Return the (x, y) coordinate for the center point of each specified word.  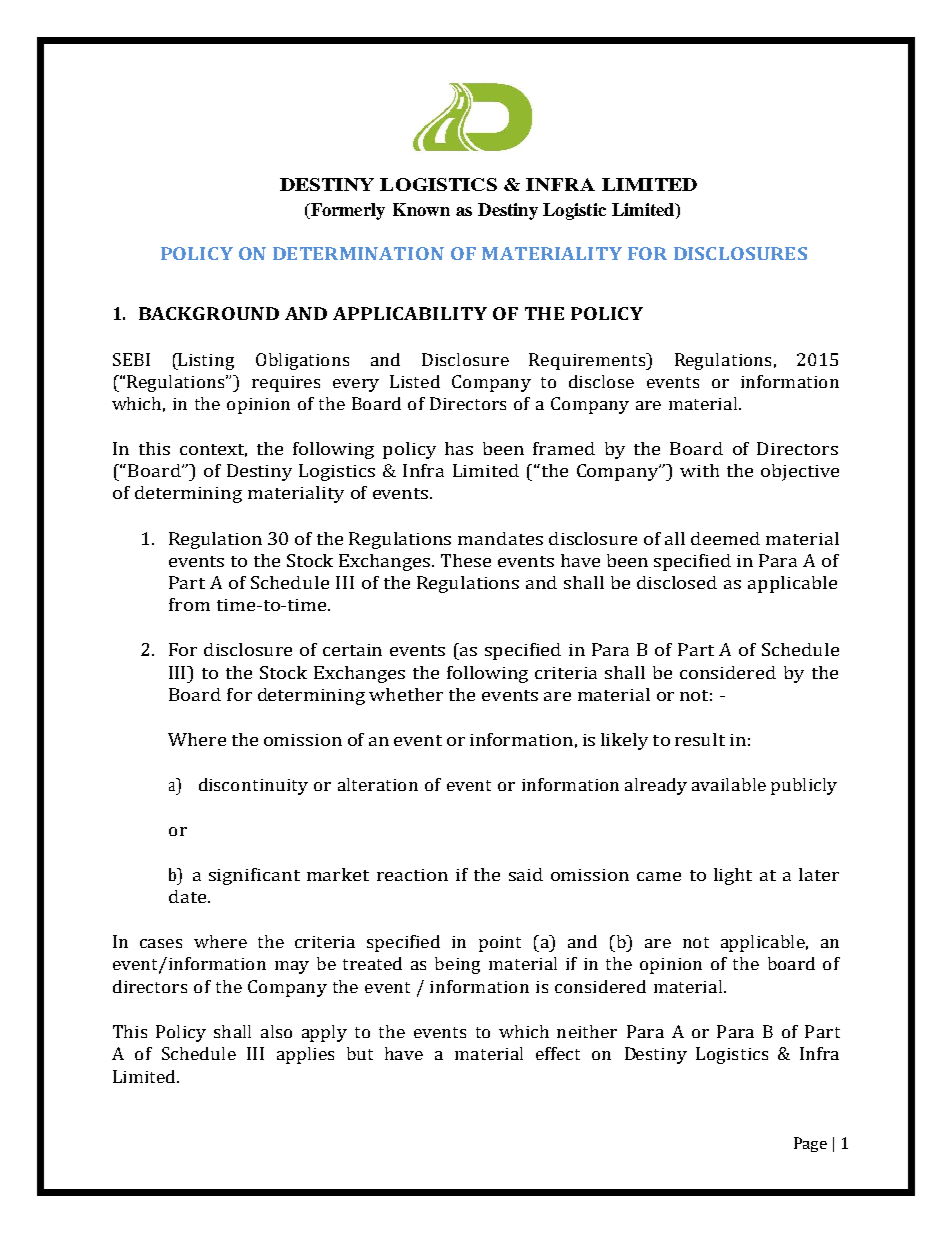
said (526, 874)
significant (254, 876)
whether (406, 694)
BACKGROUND (209, 313)
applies (305, 1055)
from (189, 604)
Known (421, 209)
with (699, 470)
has (459, 448)
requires (286, 384)
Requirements (588, 361)
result (700, 739)
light (733, 876)
